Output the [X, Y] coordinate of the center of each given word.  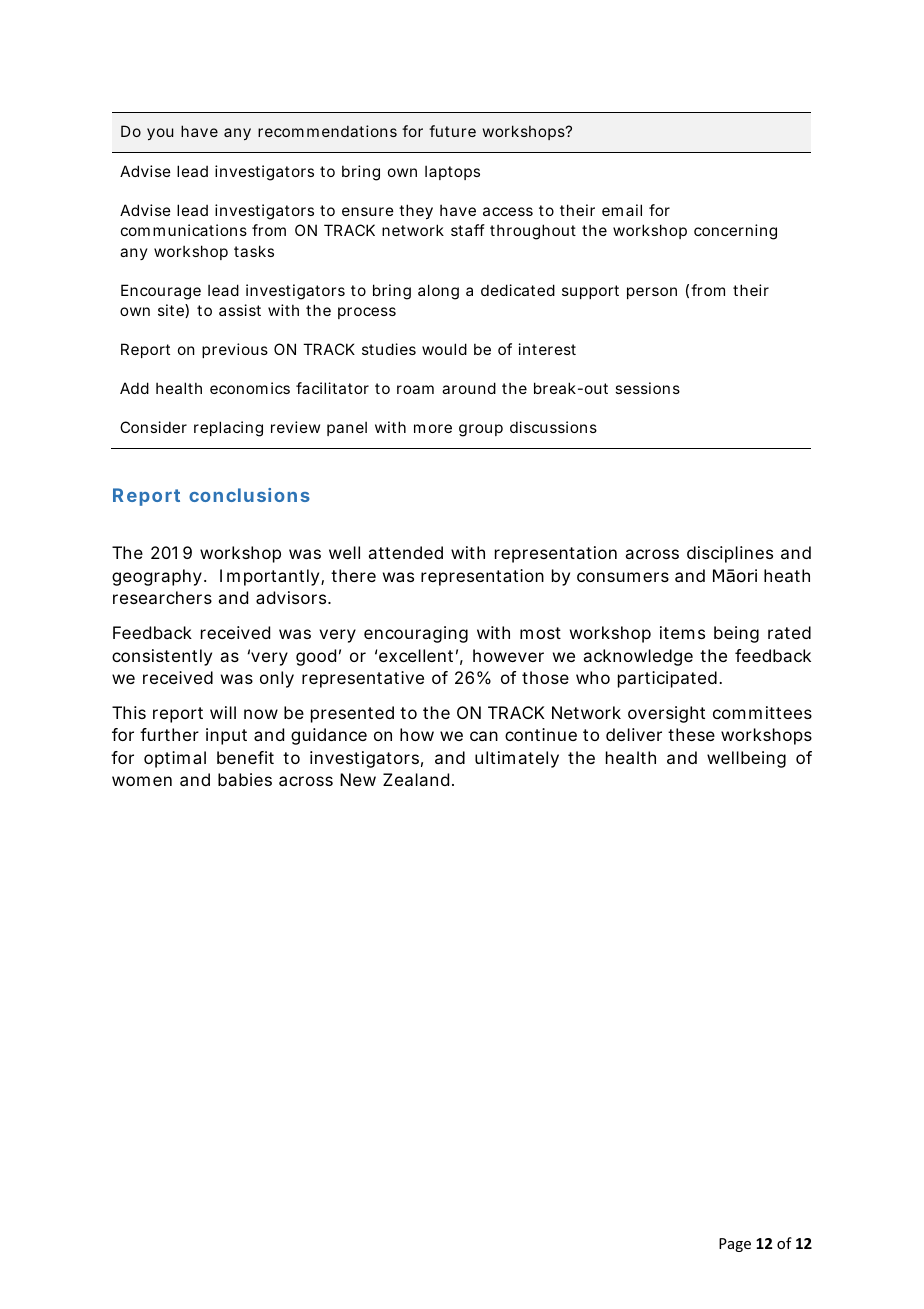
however [508, 655]
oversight [666, 714]
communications [184, 230]
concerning [735, 232]
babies [245, 779]
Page [735, 1245]
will [223, 712]
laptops [452, 172]
